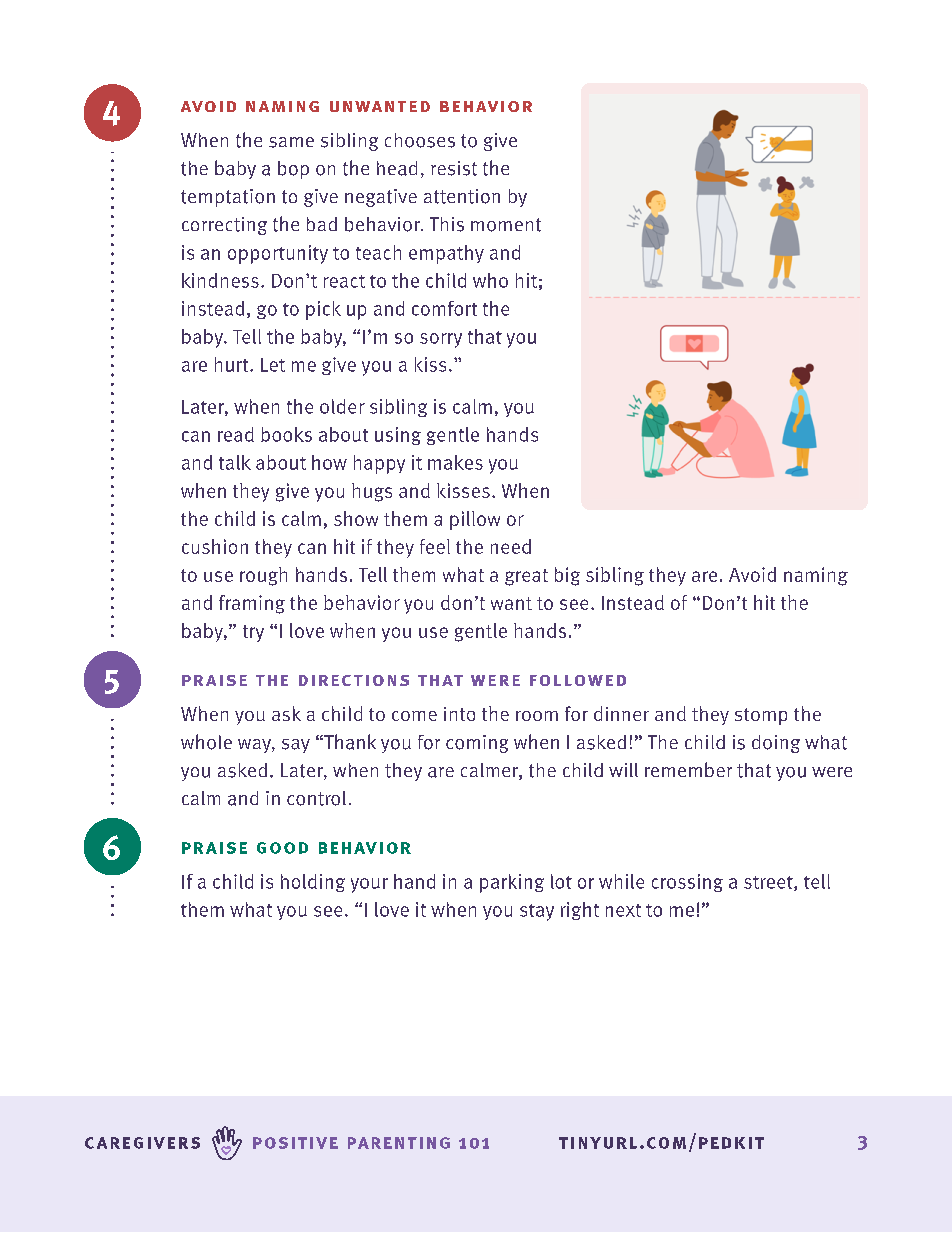 This screenshot has width=952, height=1233. Describe the element at coordinates (293, 170) in the screenshot. I see `bop` at that location.
